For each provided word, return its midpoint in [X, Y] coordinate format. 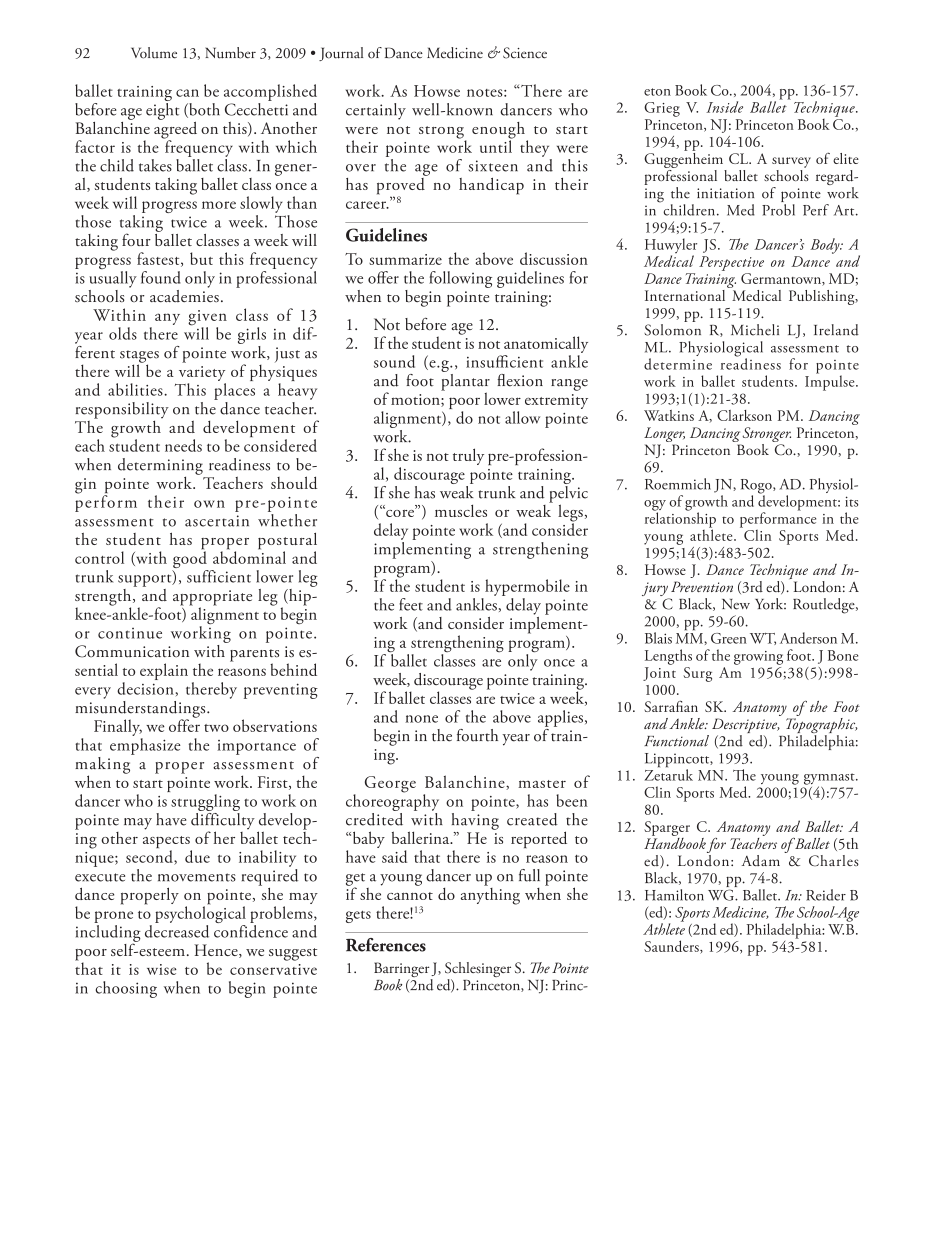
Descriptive [746, 727]
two [216, 728]
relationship [680, 520]
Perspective [731, 263]
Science [525, 53]
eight [162, 110]
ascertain [217, 521]
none [421, 719]
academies [184, 294]
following [460, 279]
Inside [724, 107]
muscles [461, 510]
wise [162, 969]
